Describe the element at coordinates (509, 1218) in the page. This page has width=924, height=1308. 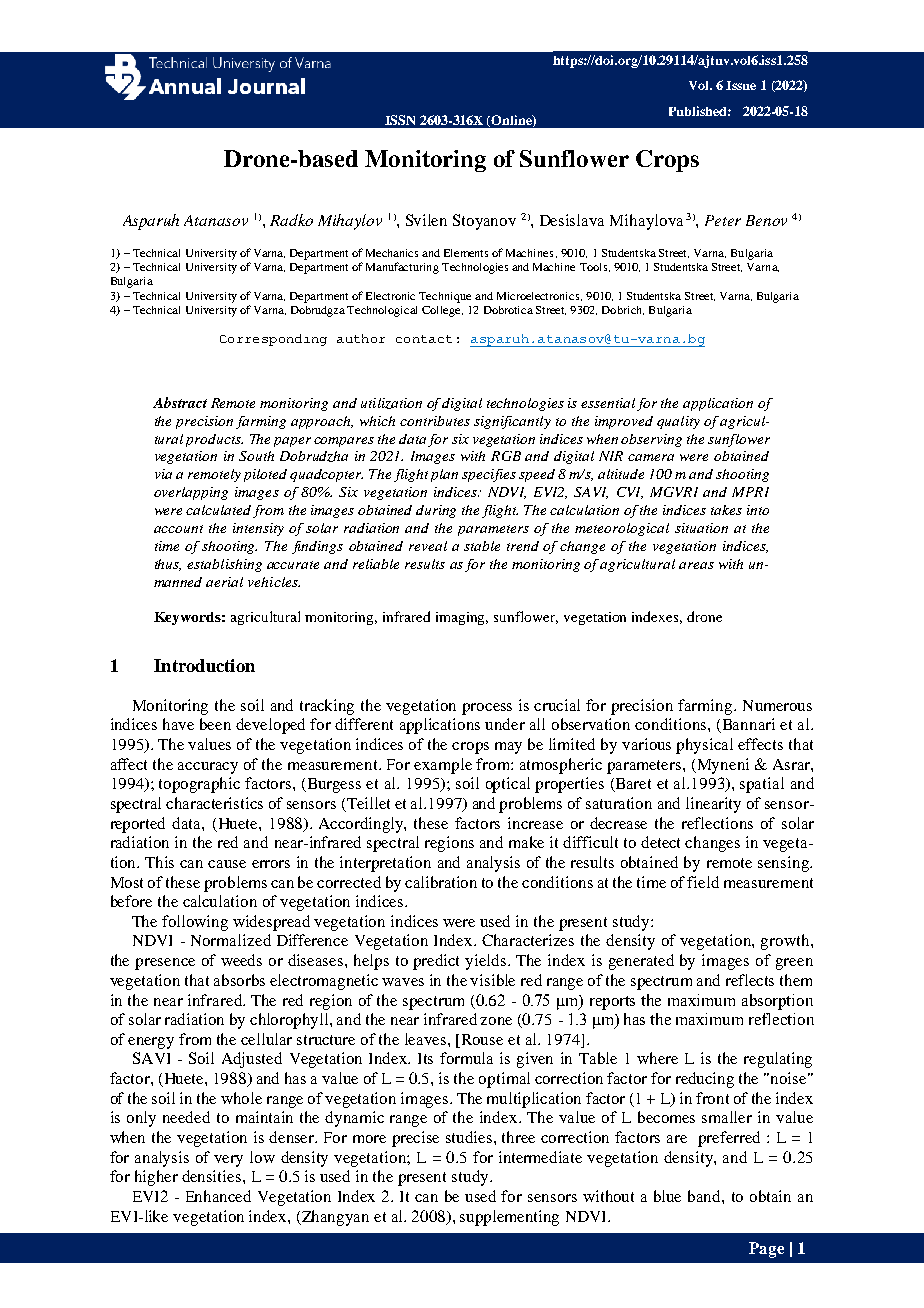
I see `supplementing` at that location.
